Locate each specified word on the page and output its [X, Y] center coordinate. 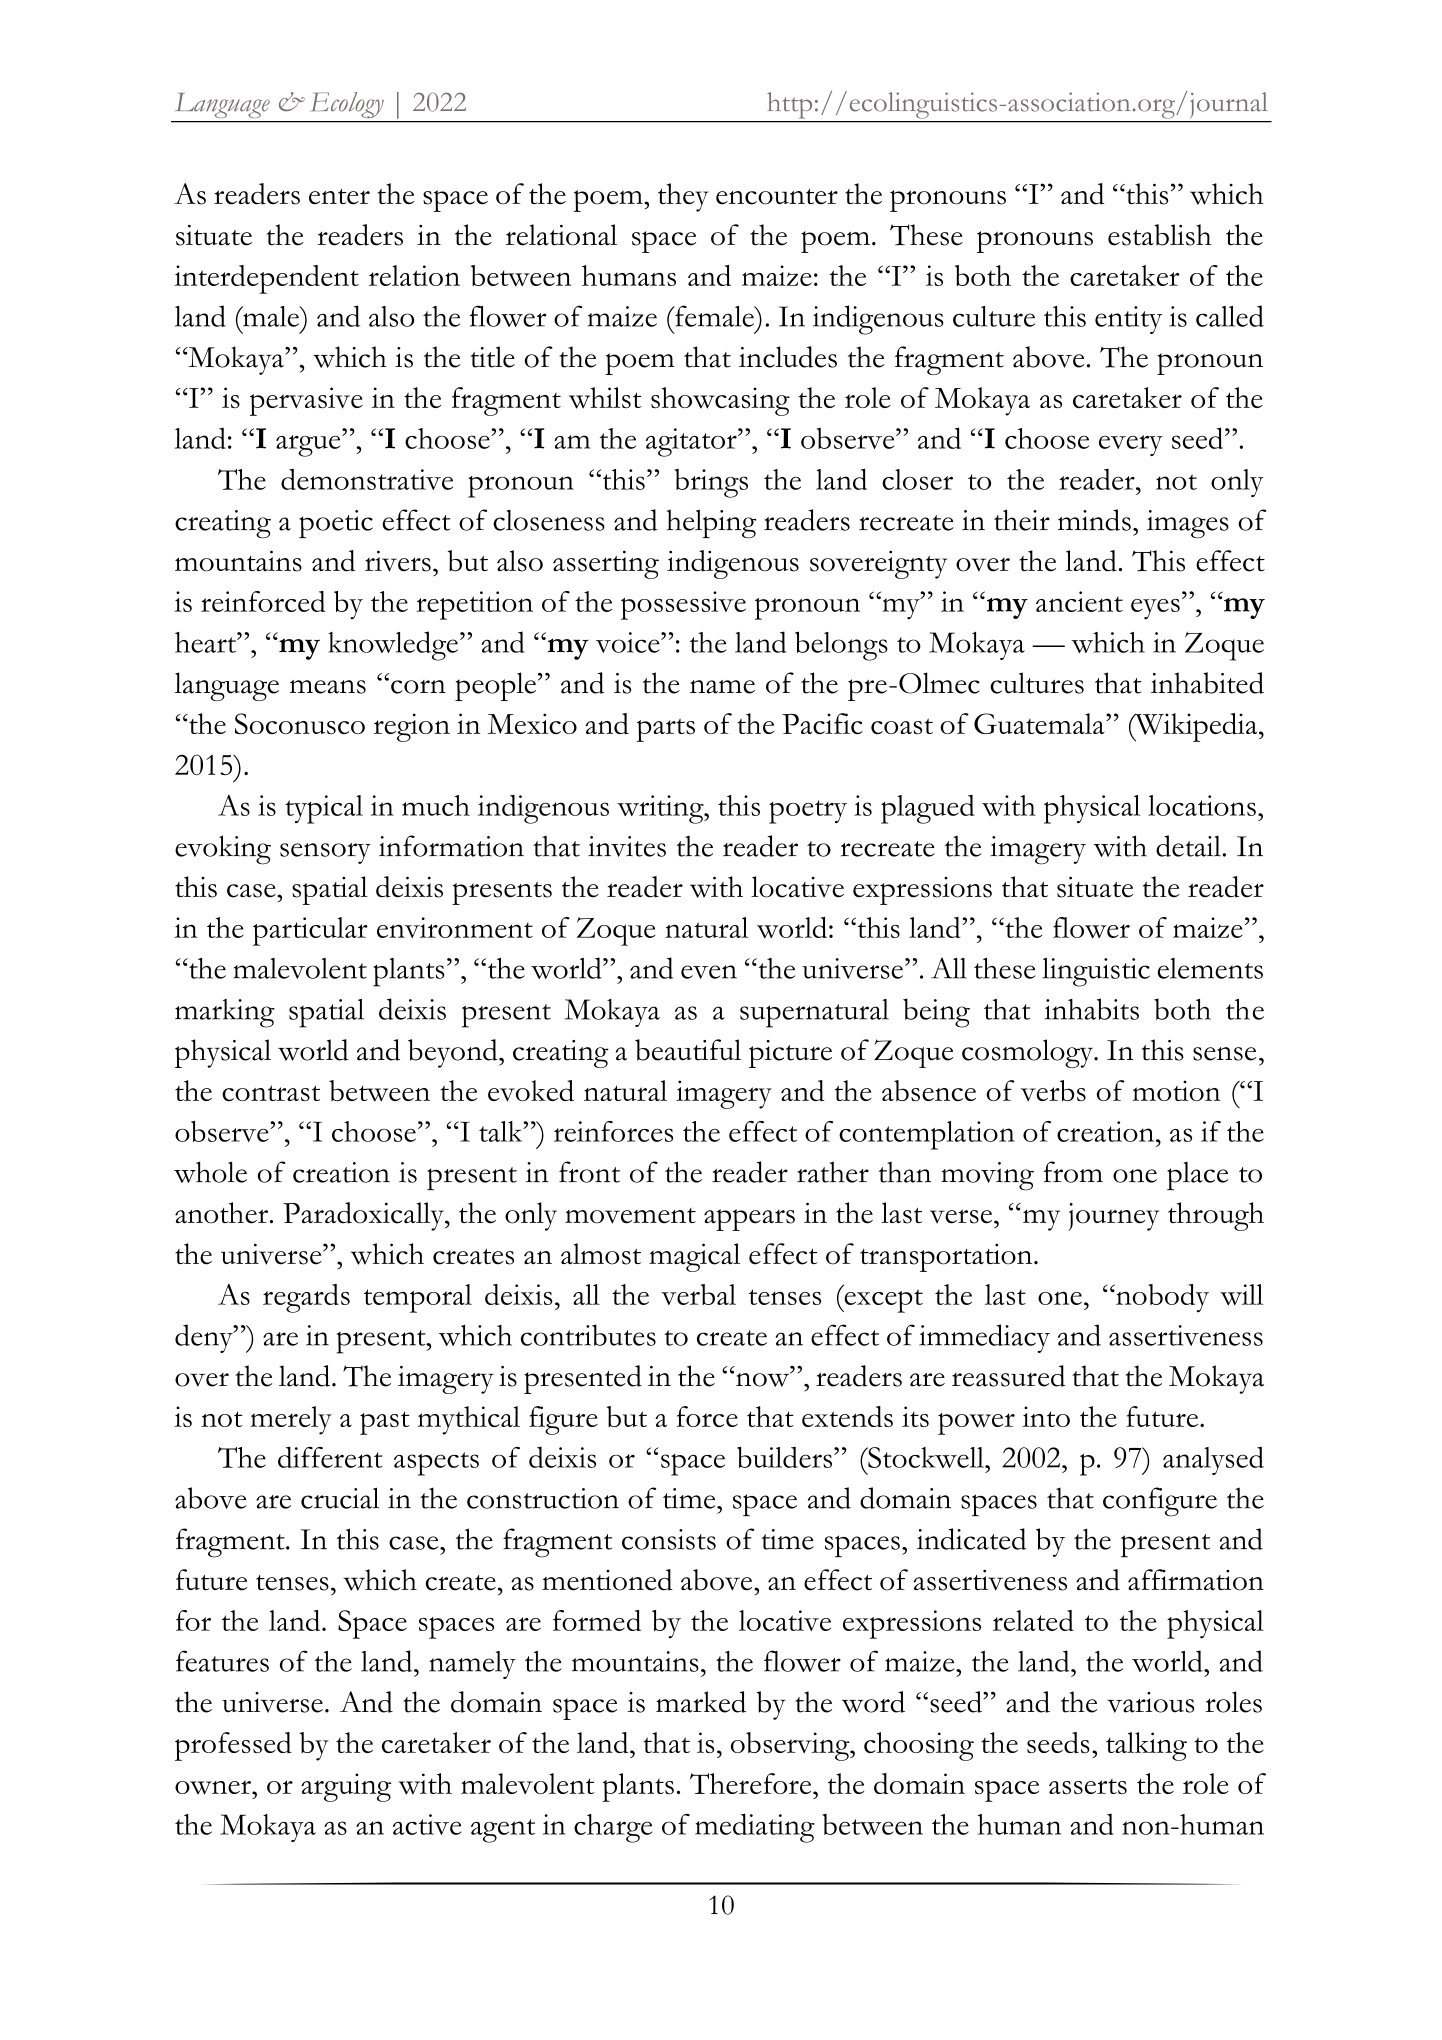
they [683, 197]
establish [1160, 235]
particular [310, 931]
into [1046, 1416]
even [709, 972]
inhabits [1092, 1009]
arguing [346, 1787]
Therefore [752, 1783]
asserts [1088, 1786]
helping [712, 524]
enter [339, 197]
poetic [336, 524]
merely [291, 1420]
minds [1094, 520]
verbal [698, 1294]
